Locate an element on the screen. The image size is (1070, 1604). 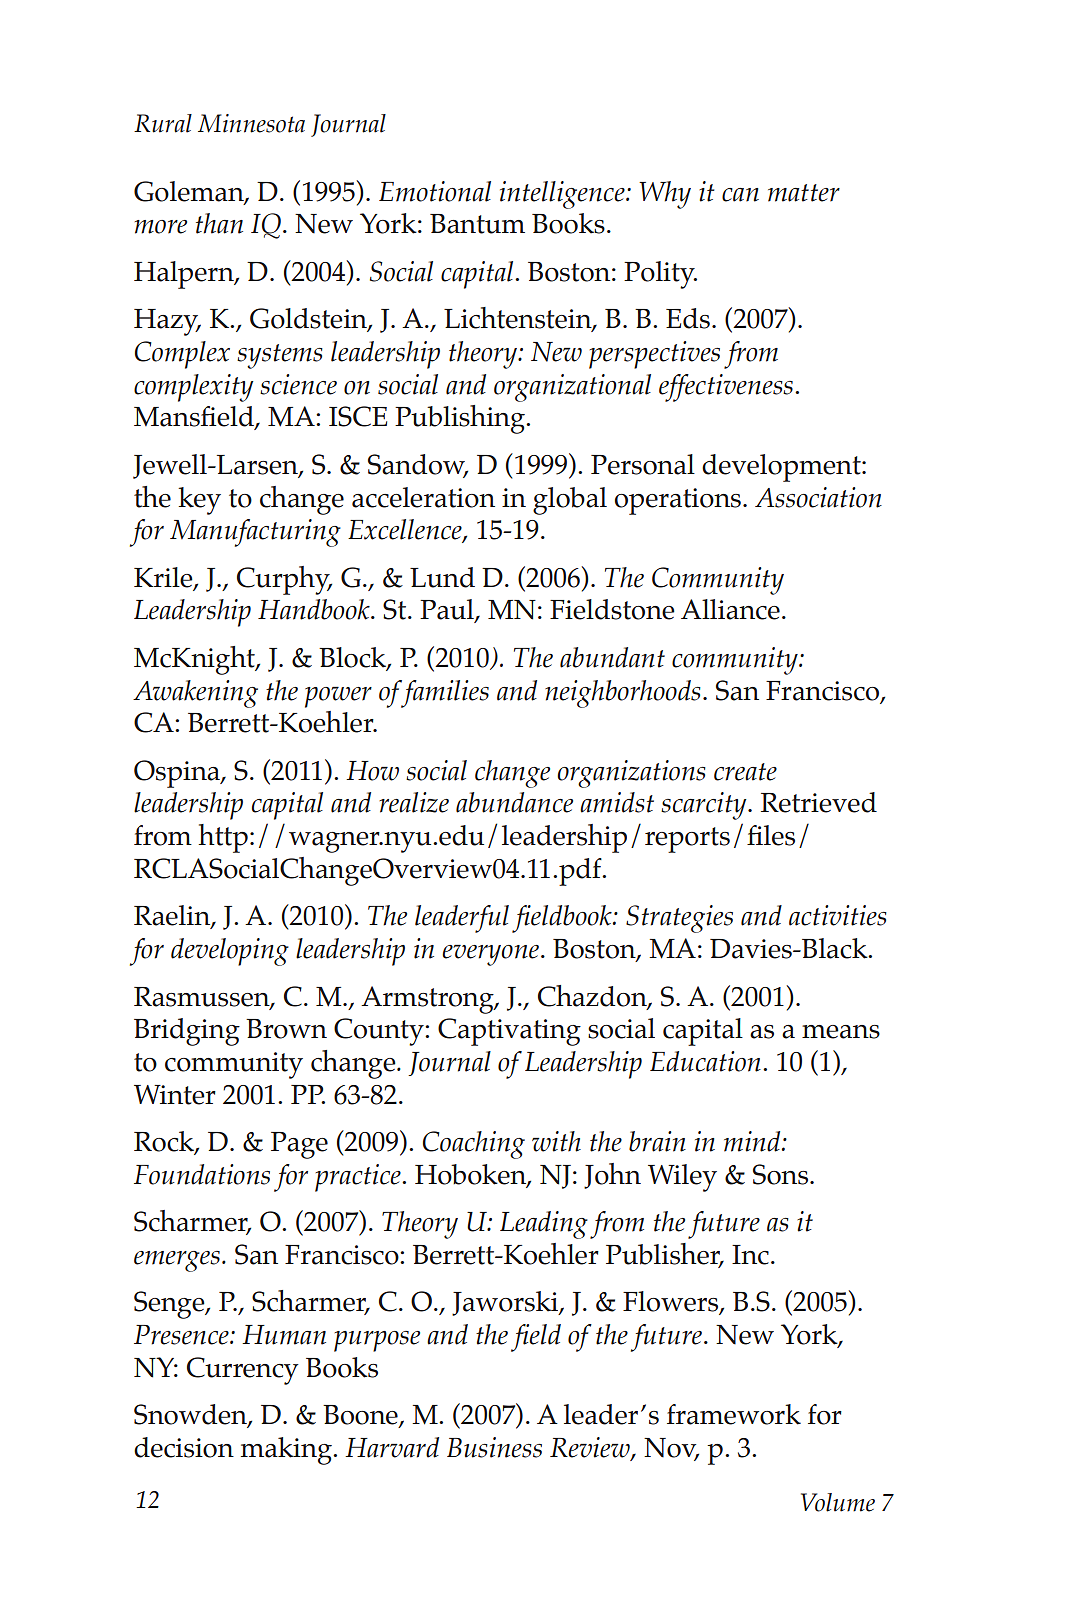
intelligence is located at coordinates (563, 195).
